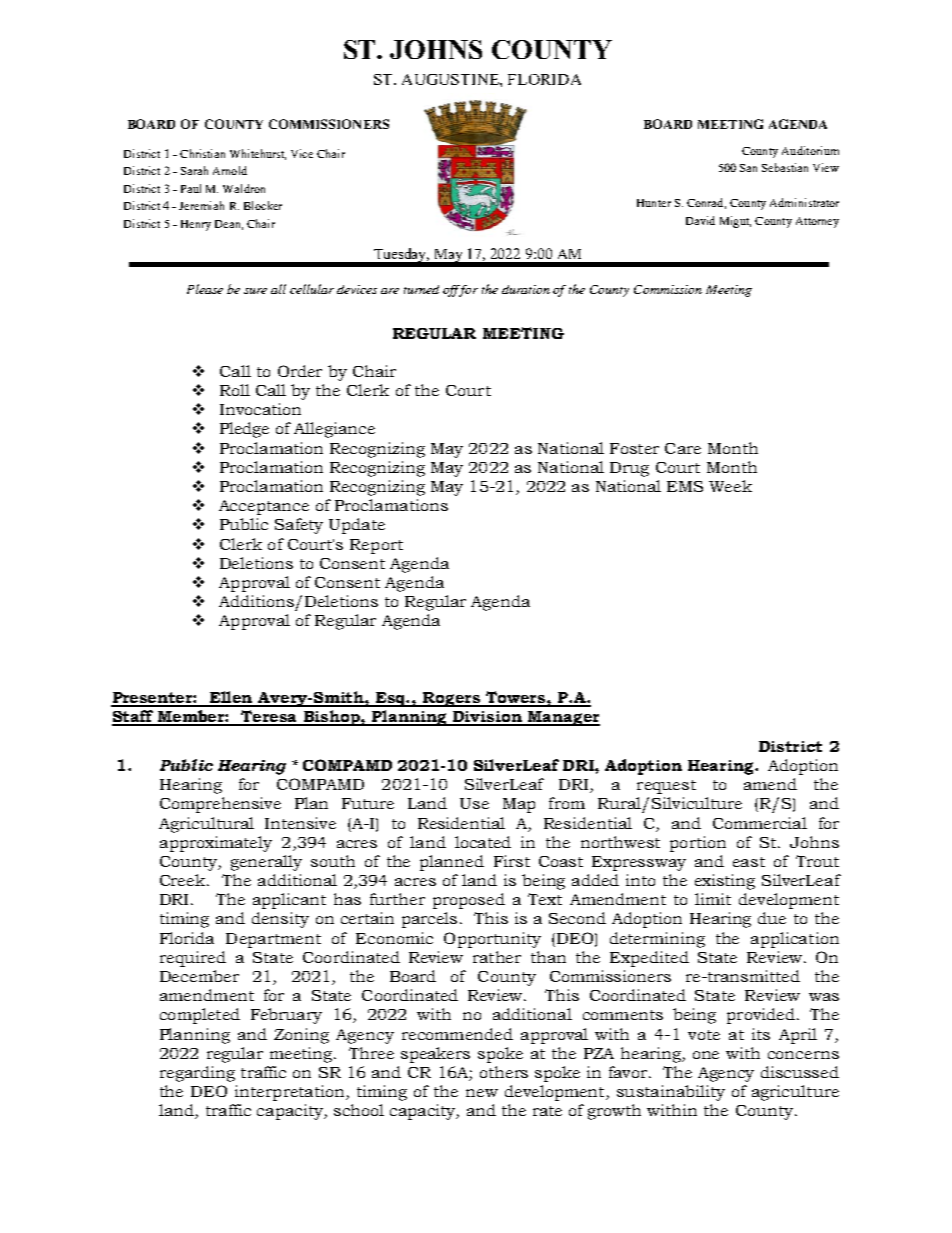 Image resolution: width=952 pixels, height=1233 pixels. What do you see at coordinates (683, 448) in the screenshot?
I see `Care` at bounding box center [683, 448].
